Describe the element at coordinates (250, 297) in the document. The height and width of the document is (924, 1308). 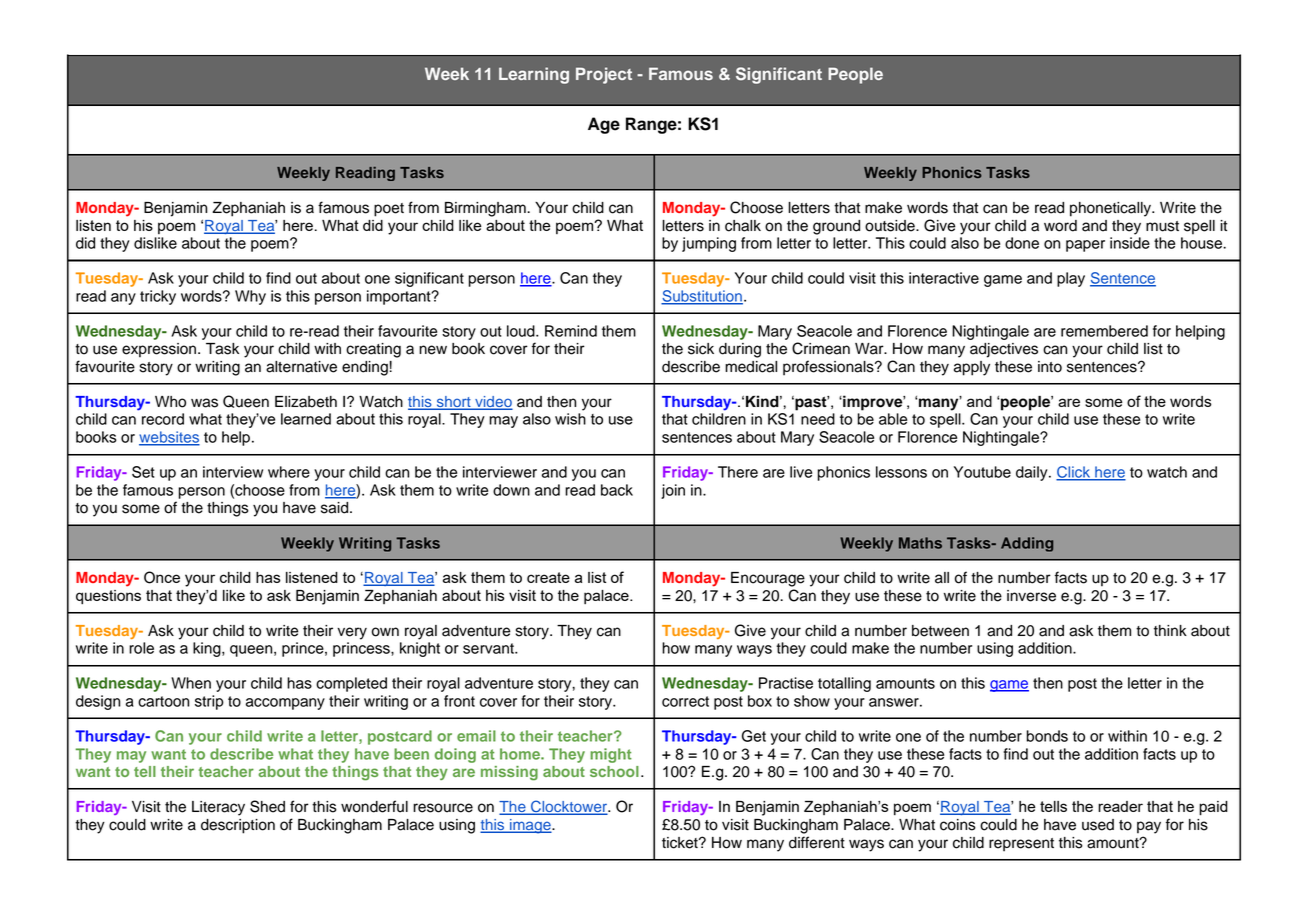
I see `Why` at that location.
